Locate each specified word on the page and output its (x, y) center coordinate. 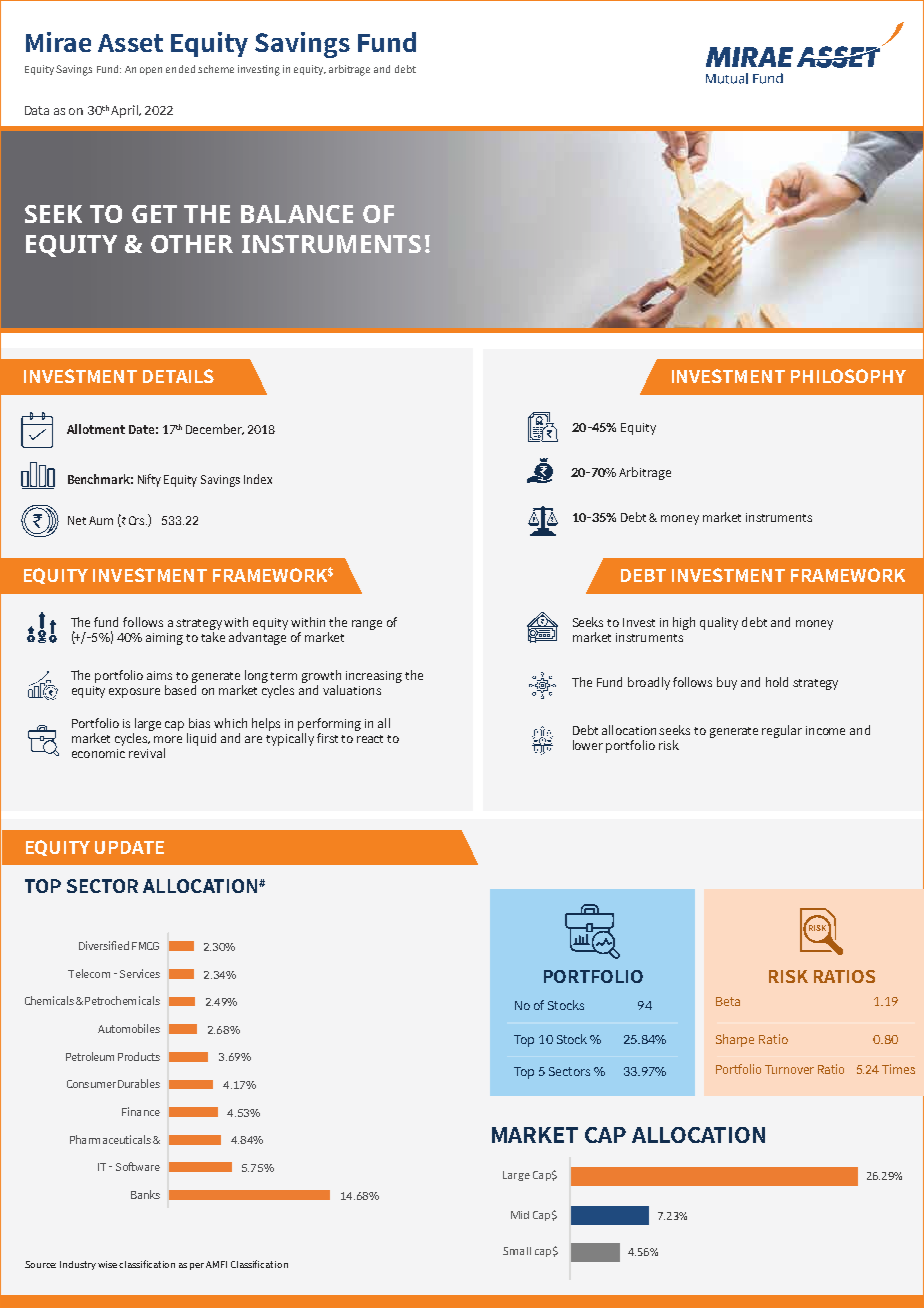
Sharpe (735, 1040)
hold (777, 682)
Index (258, 479)
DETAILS (178, 376)
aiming (164, 639)
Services (140, 973)
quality (719, 623)
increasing (374, 677)
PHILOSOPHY (848, 376)
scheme (216, 69)
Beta (728, 1001)
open (151, 71)
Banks (145, 1194)
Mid (520, 1215)
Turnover (789, 1069)
